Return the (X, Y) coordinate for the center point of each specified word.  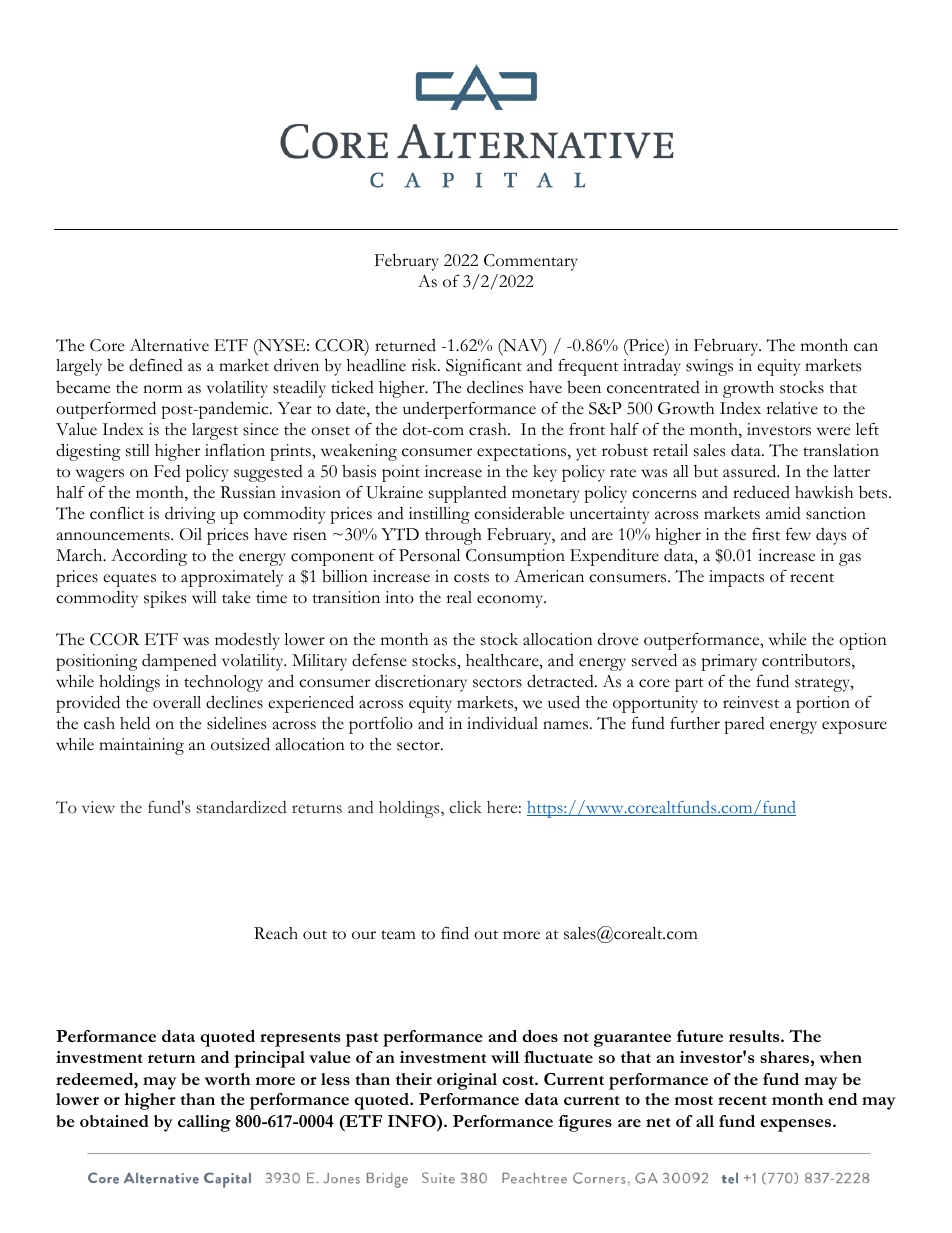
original (467, 1081)
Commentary (531, 262)
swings (709, 367)
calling (204, 1123)
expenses (797, 1125)
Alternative (169, 345)
